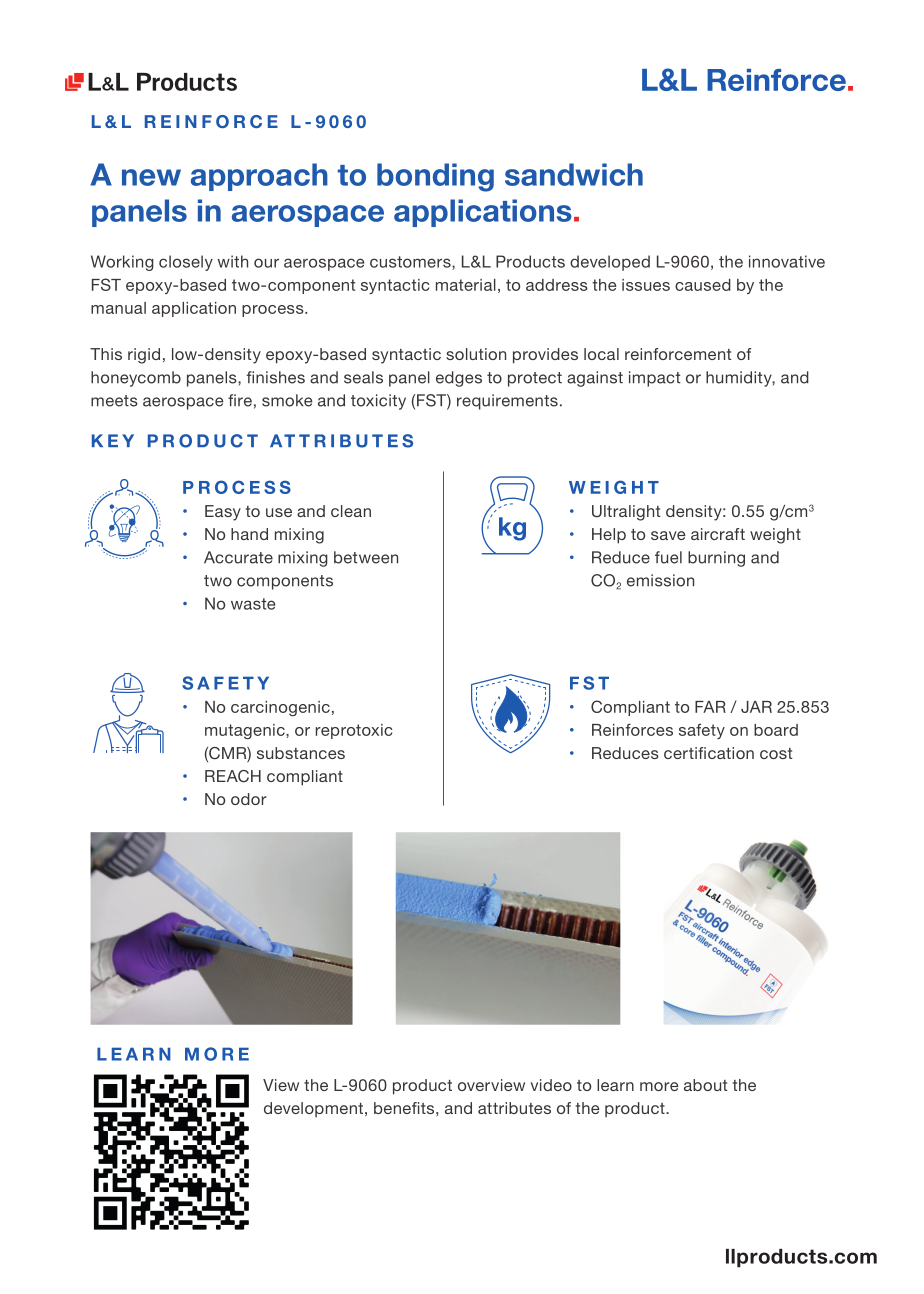 The width and height of the screenshot is (924, 1294). I want to click on substances, so click(301, 753).
